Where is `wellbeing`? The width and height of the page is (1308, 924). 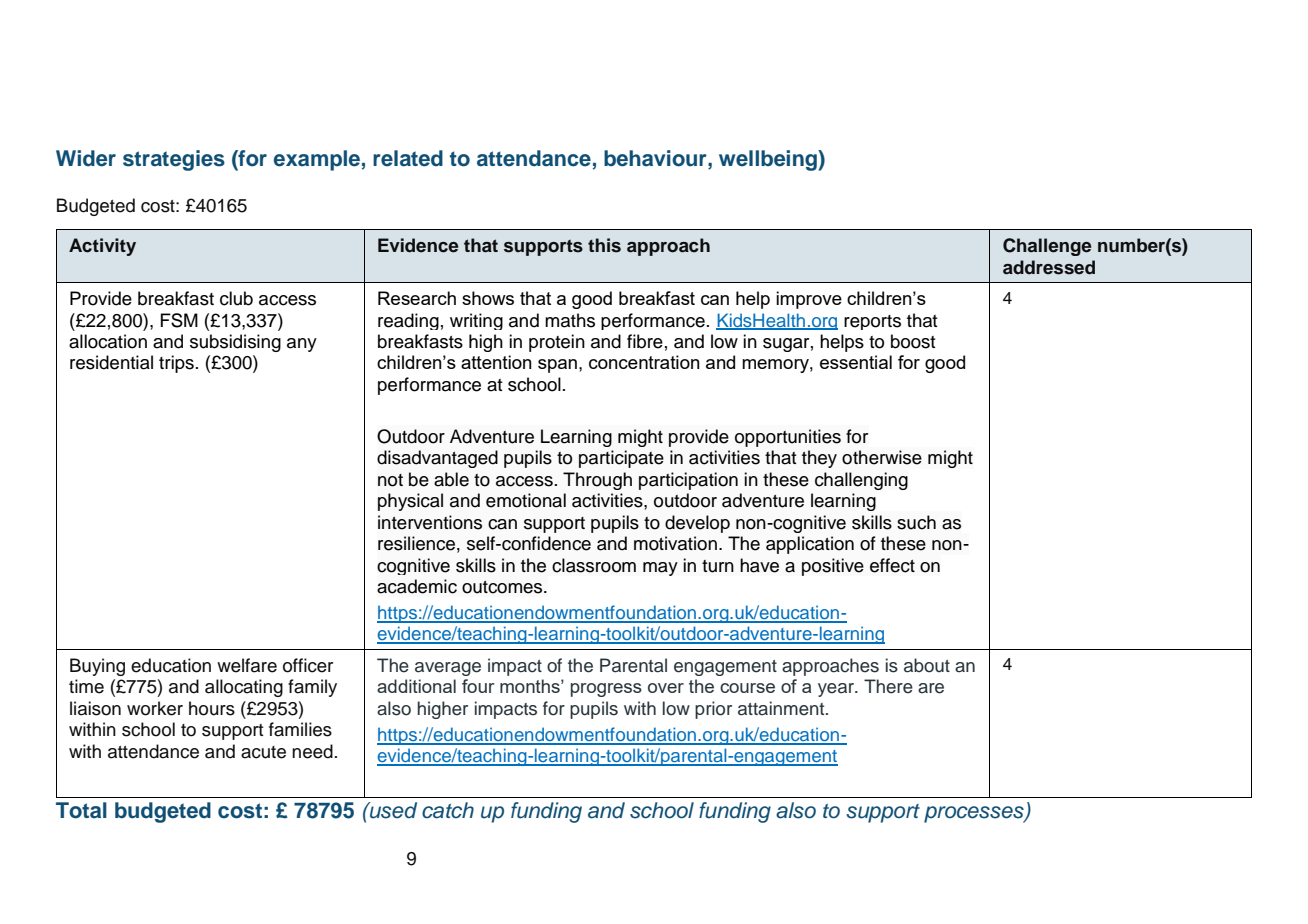
wellbeing is located at coordinates (769, 160).
